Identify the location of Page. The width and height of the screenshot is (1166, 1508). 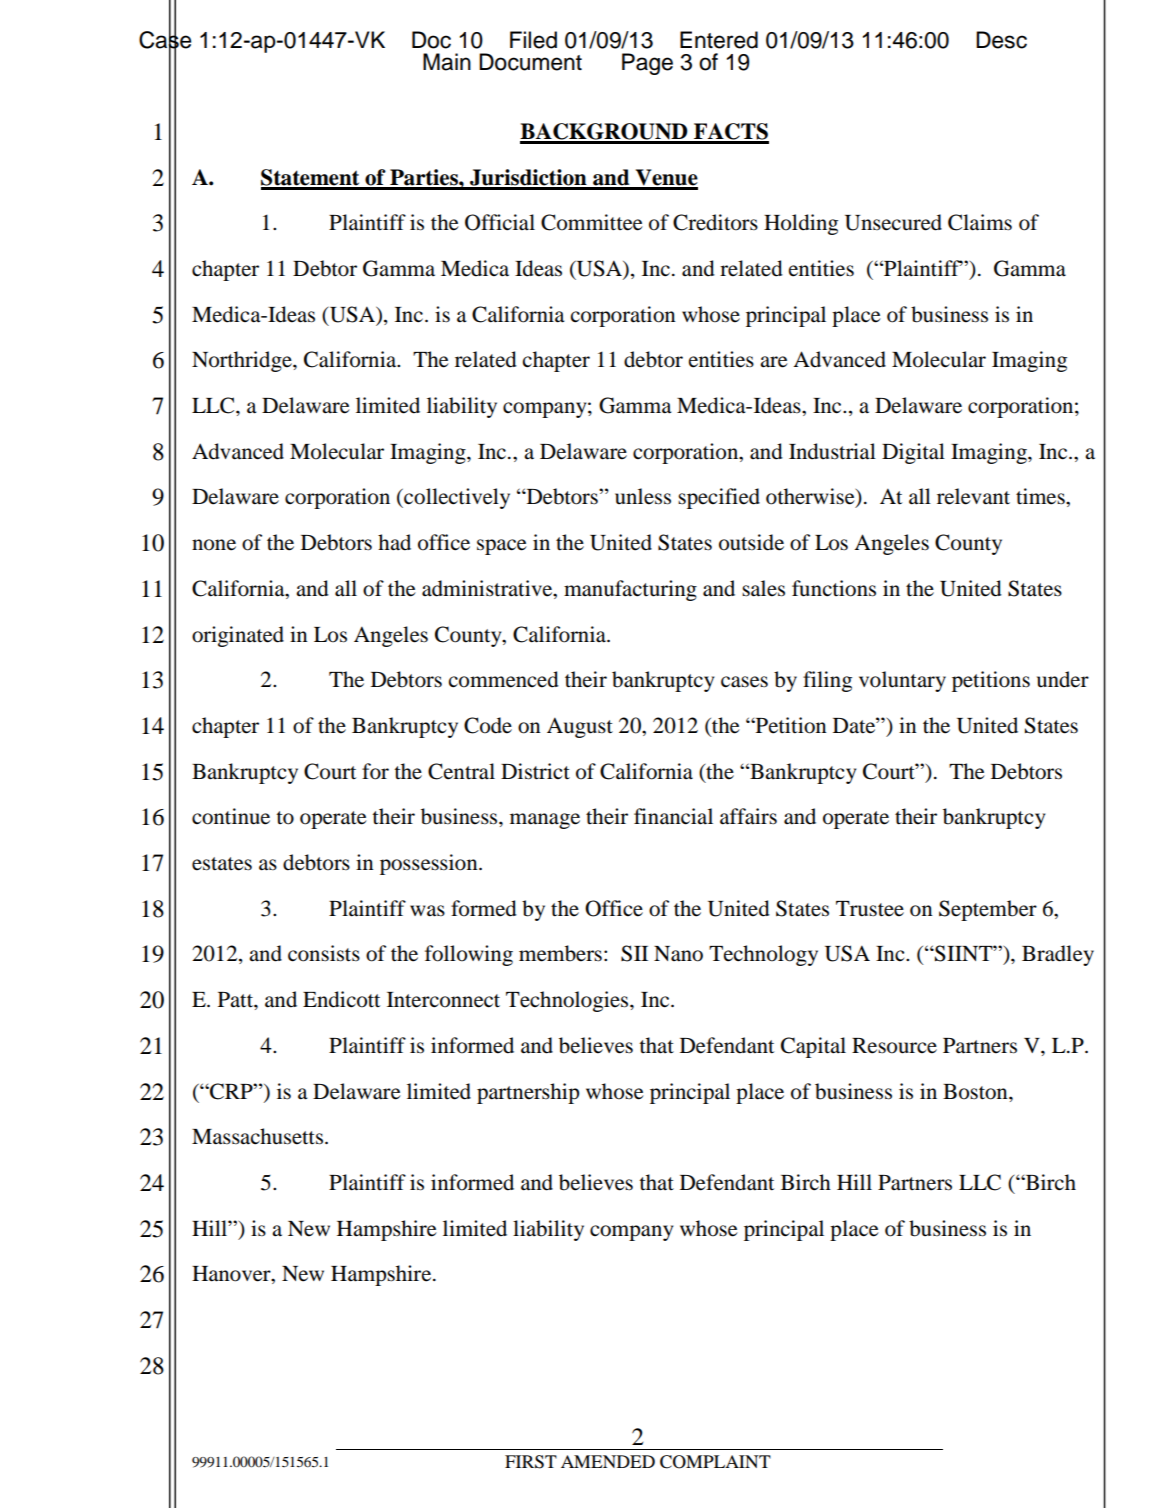
(647, 64).
